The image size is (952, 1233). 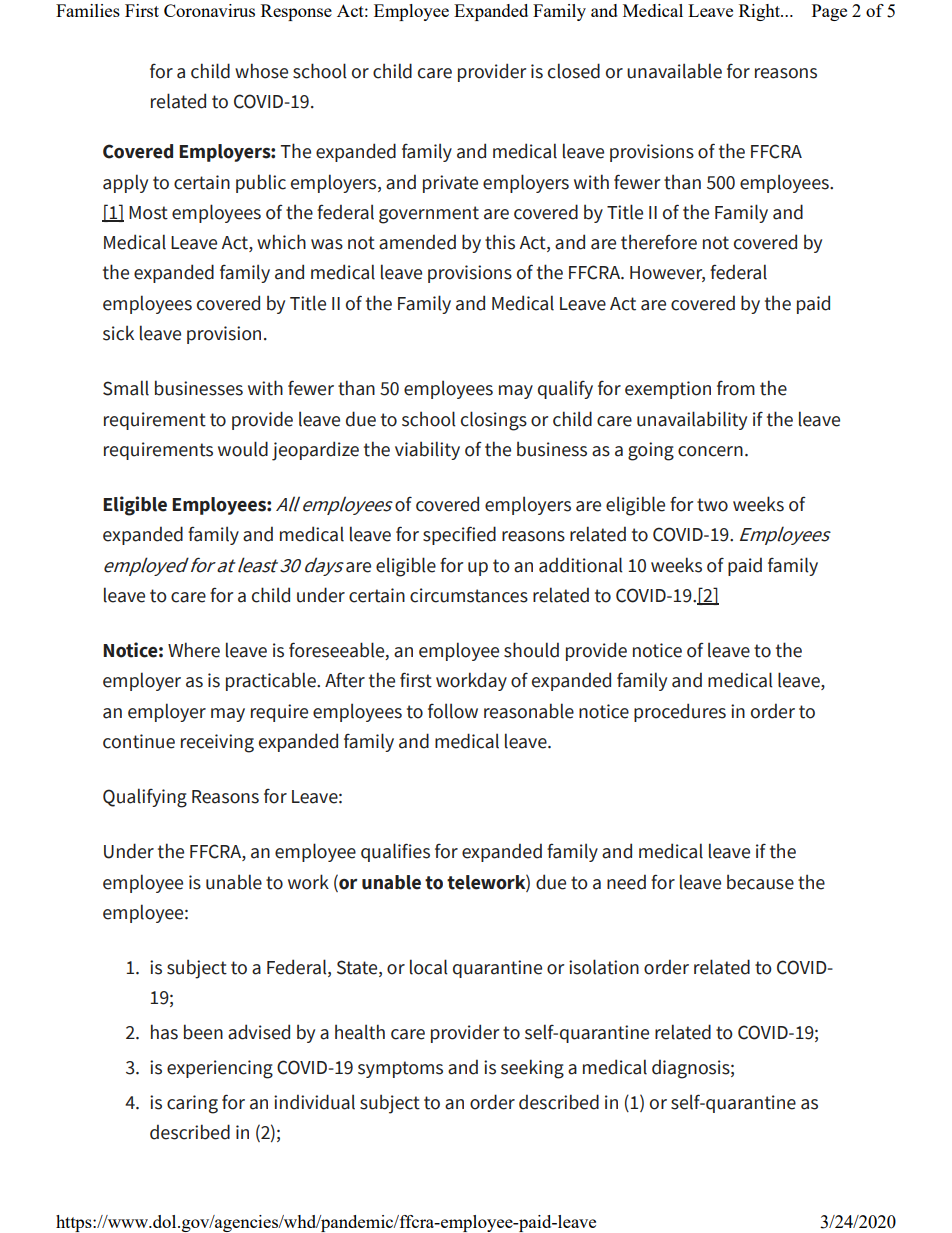 I want to click on Small, so click(x=126, y=388).
